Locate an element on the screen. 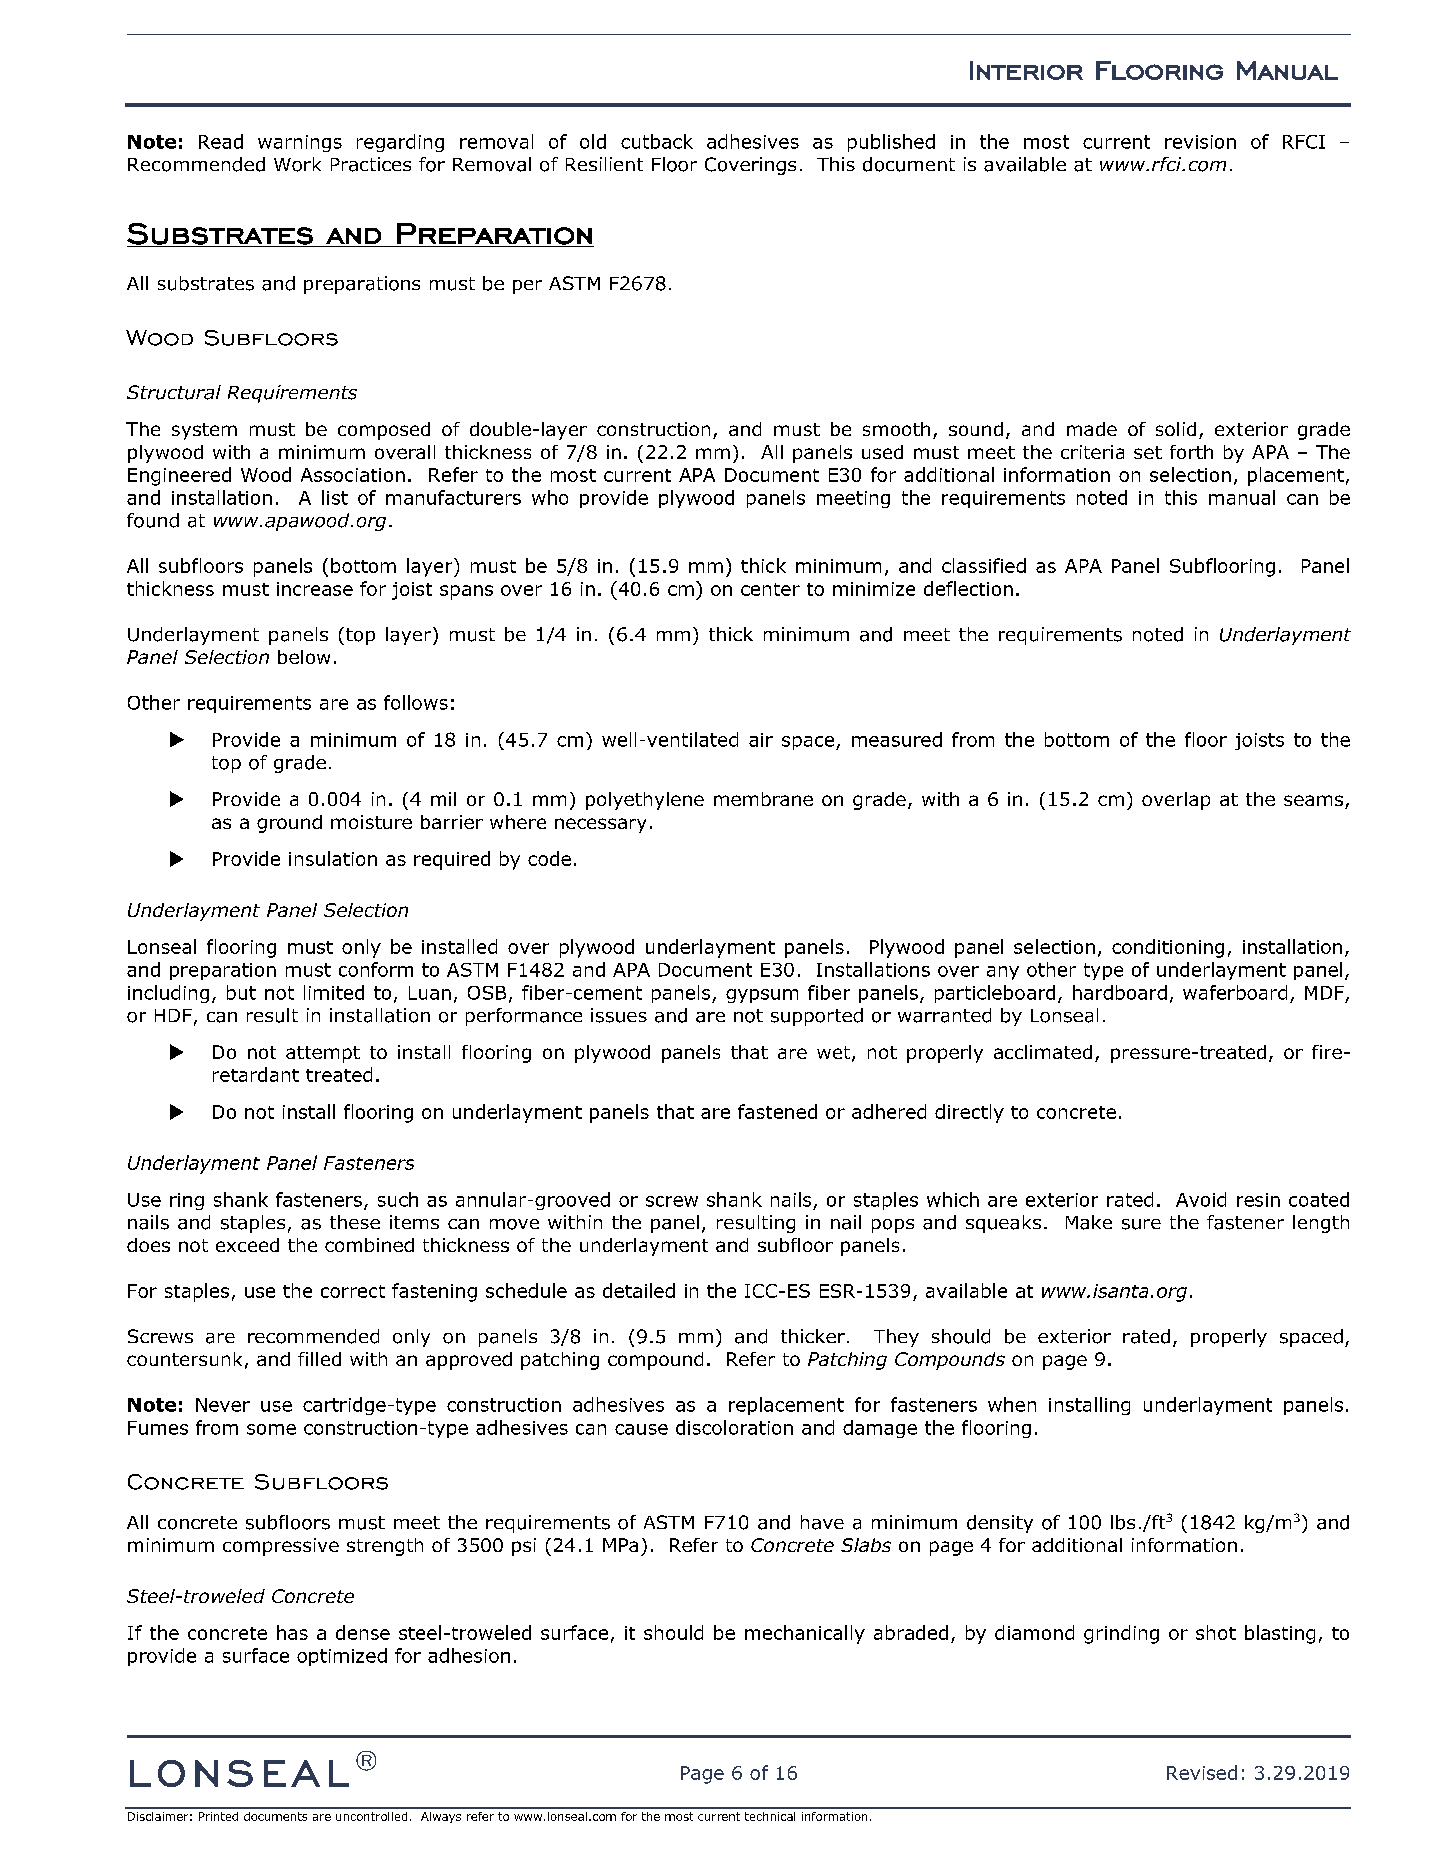 The height and width of the screenshot is (1857, 1435). mechanically is located at coordinates (805, 1634).
